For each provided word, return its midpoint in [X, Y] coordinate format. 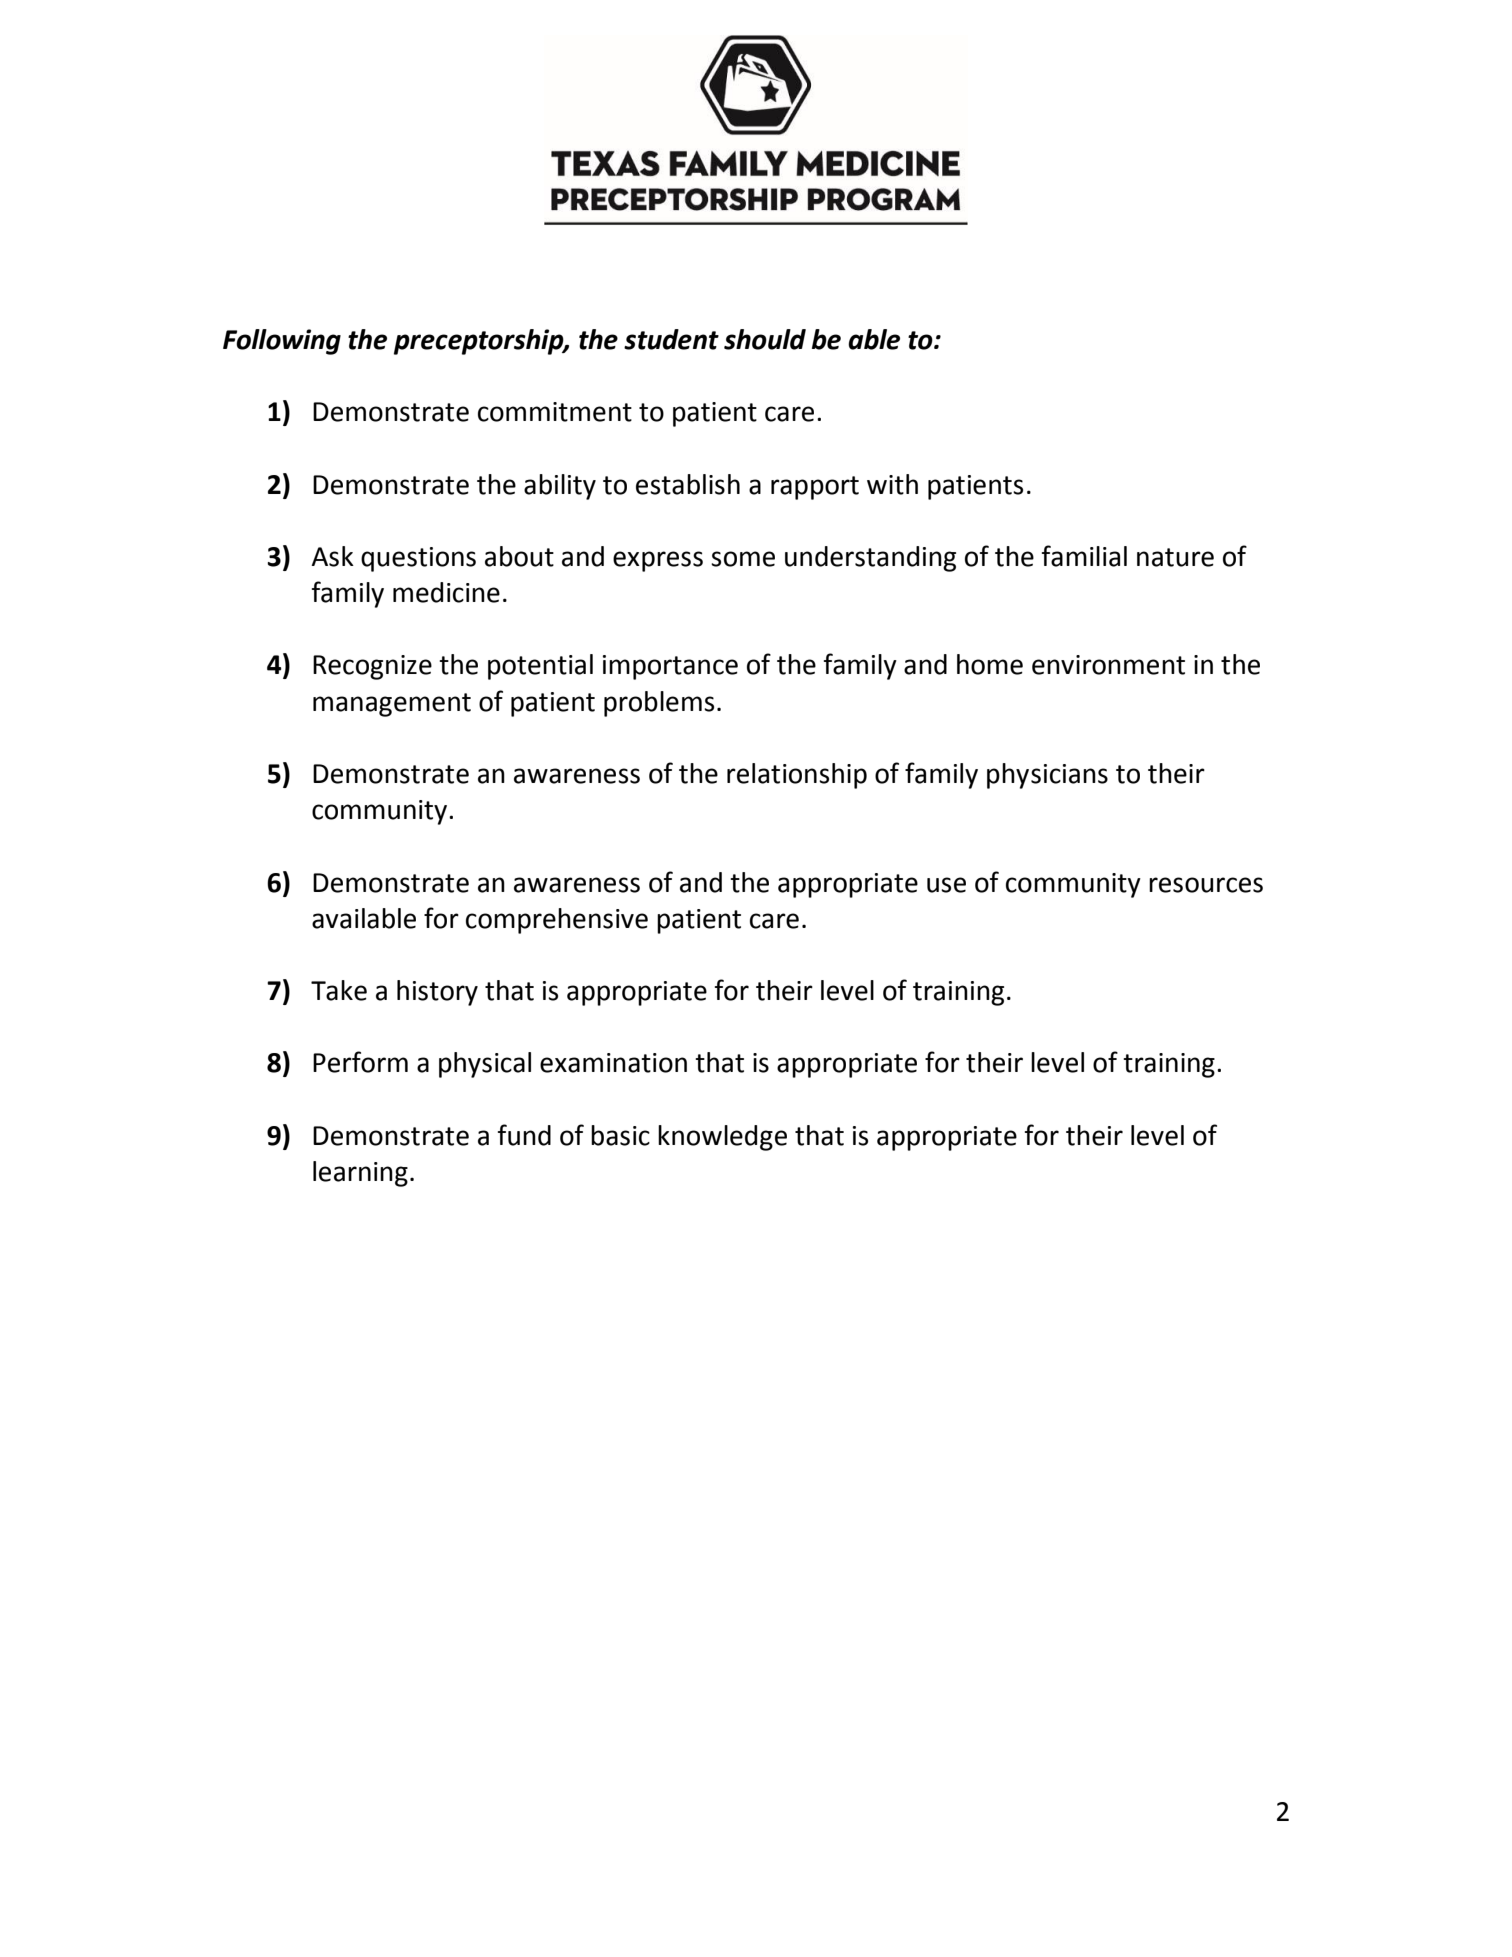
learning [360, 1174]
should [765, 339]
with [892, 484]
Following [282, 342]
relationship [797, 776]
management [392, 705]
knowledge [722, 1138]
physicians [1047, 776]
